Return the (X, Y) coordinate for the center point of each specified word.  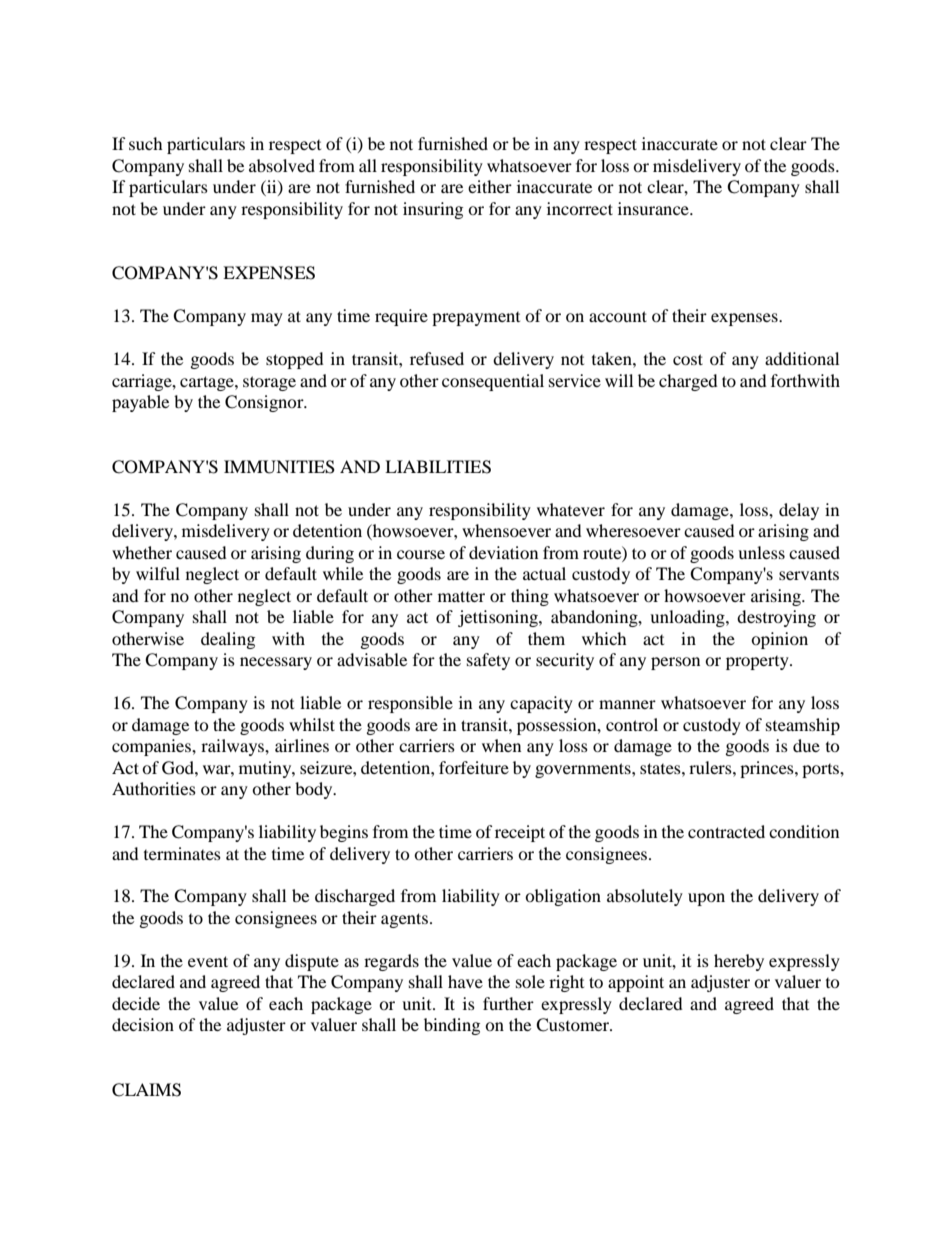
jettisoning (499, 618)
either (490, 186)
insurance (654, 208)
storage (269, 383)
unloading (688, 618)
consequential (493, 382)
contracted (726, 831)
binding (452, 1026)
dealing (228, 640)
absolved (282, 165)
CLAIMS (146, 1090)
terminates (182, 853)
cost (688, 359)
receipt (520, 833)
